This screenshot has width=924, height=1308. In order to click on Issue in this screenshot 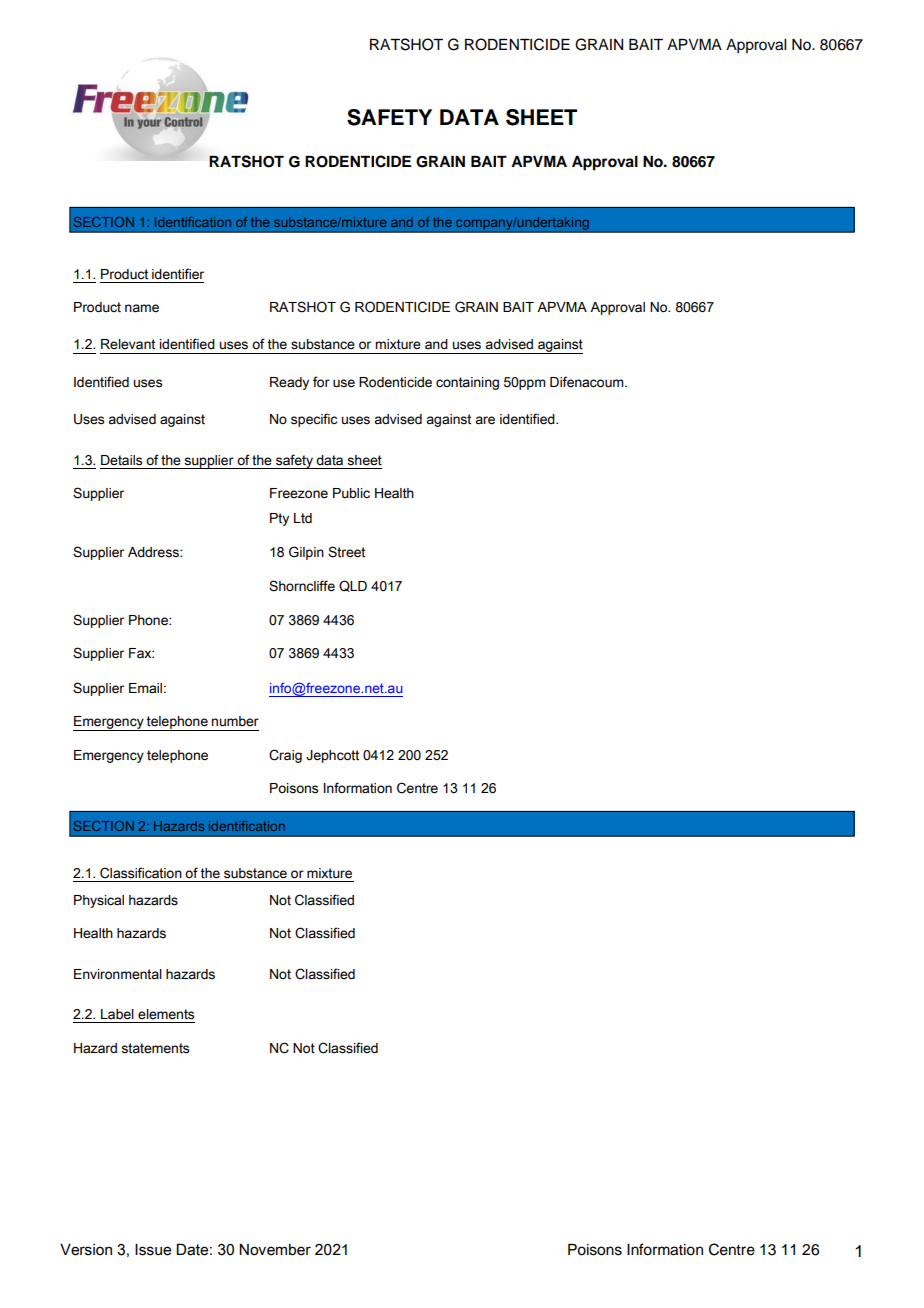, I will do `click(153, 1250)`.
